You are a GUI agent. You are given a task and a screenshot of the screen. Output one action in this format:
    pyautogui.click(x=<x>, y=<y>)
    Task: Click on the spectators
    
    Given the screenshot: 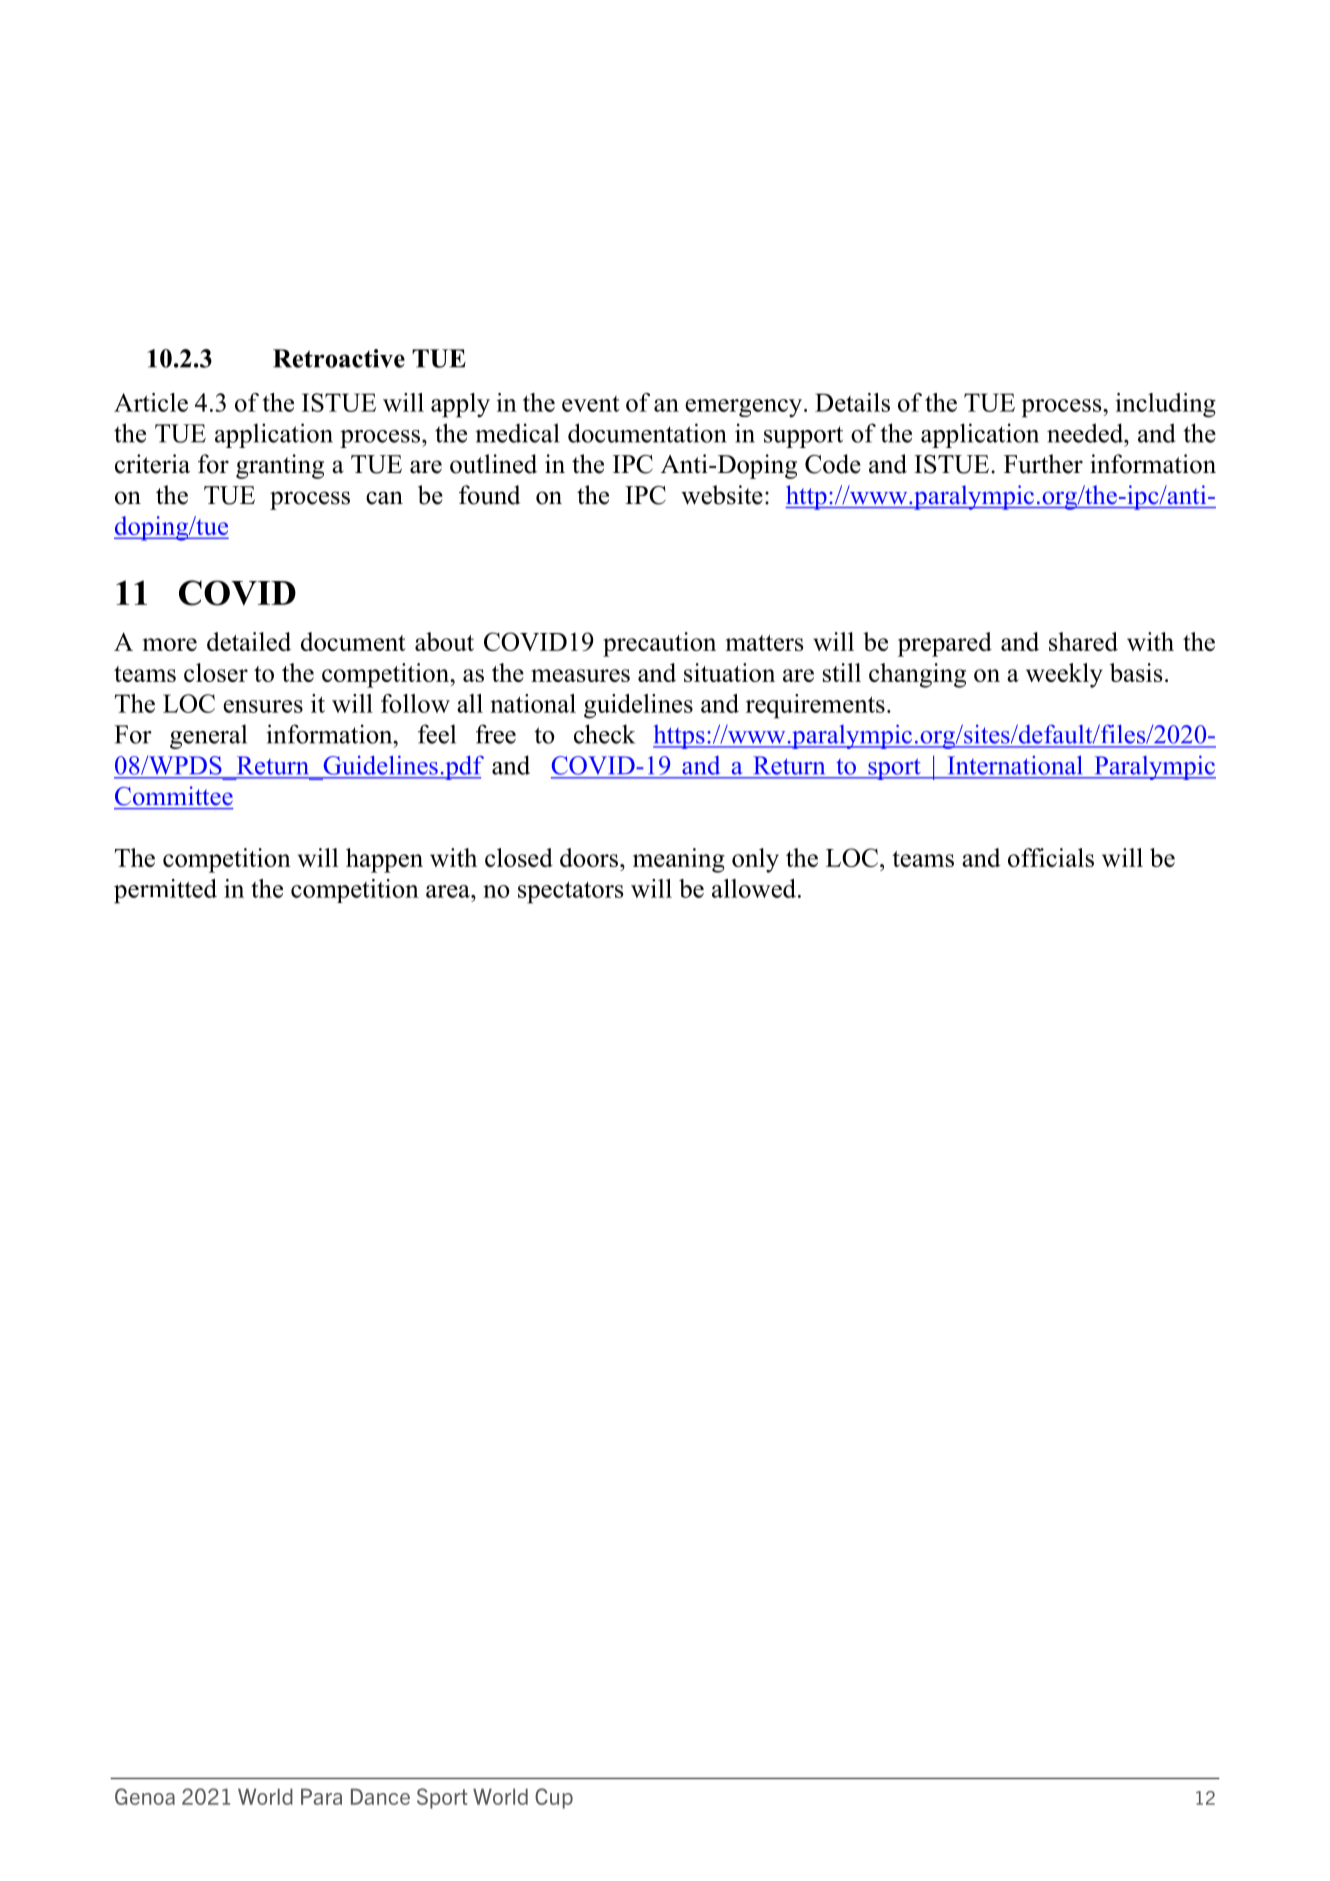 What is the action you would take?
    pyautogui.click(x=571, y=892)
